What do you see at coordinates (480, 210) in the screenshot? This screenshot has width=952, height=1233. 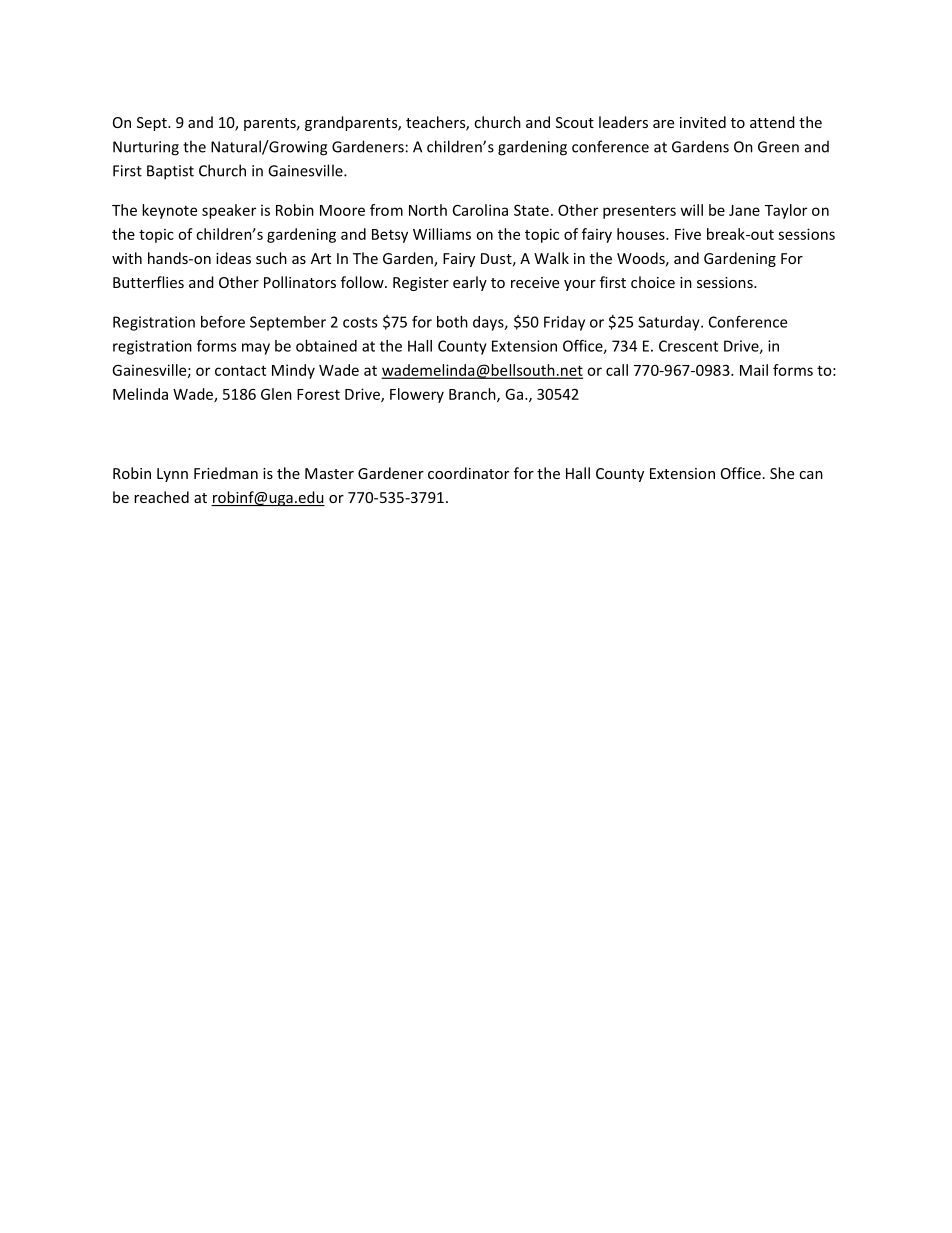 I see `Carolina` at bounding box center [480, 210].
